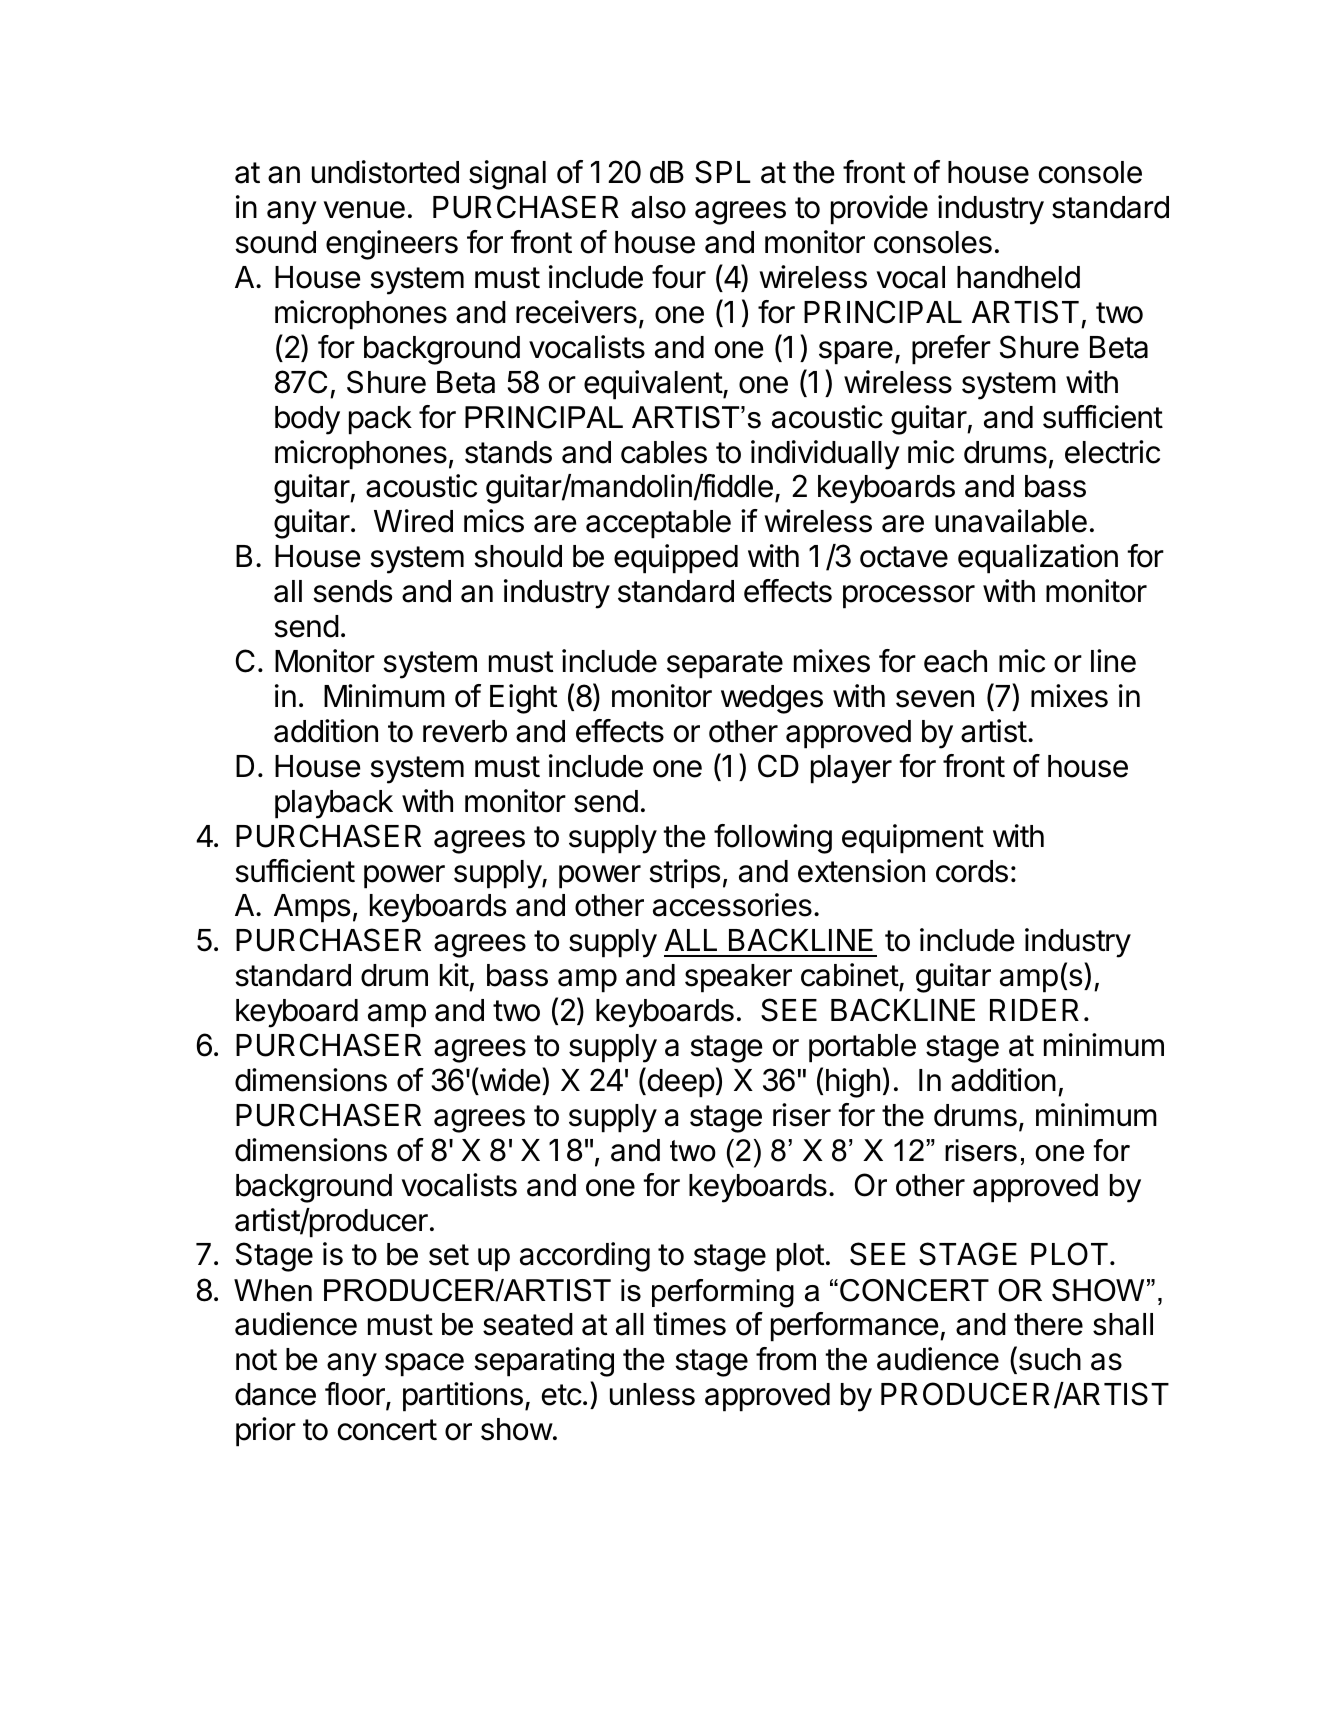  What do you see at coordinates (1018, 277) in the document?
I see `handheld` at bounding box center [1018, 277].
